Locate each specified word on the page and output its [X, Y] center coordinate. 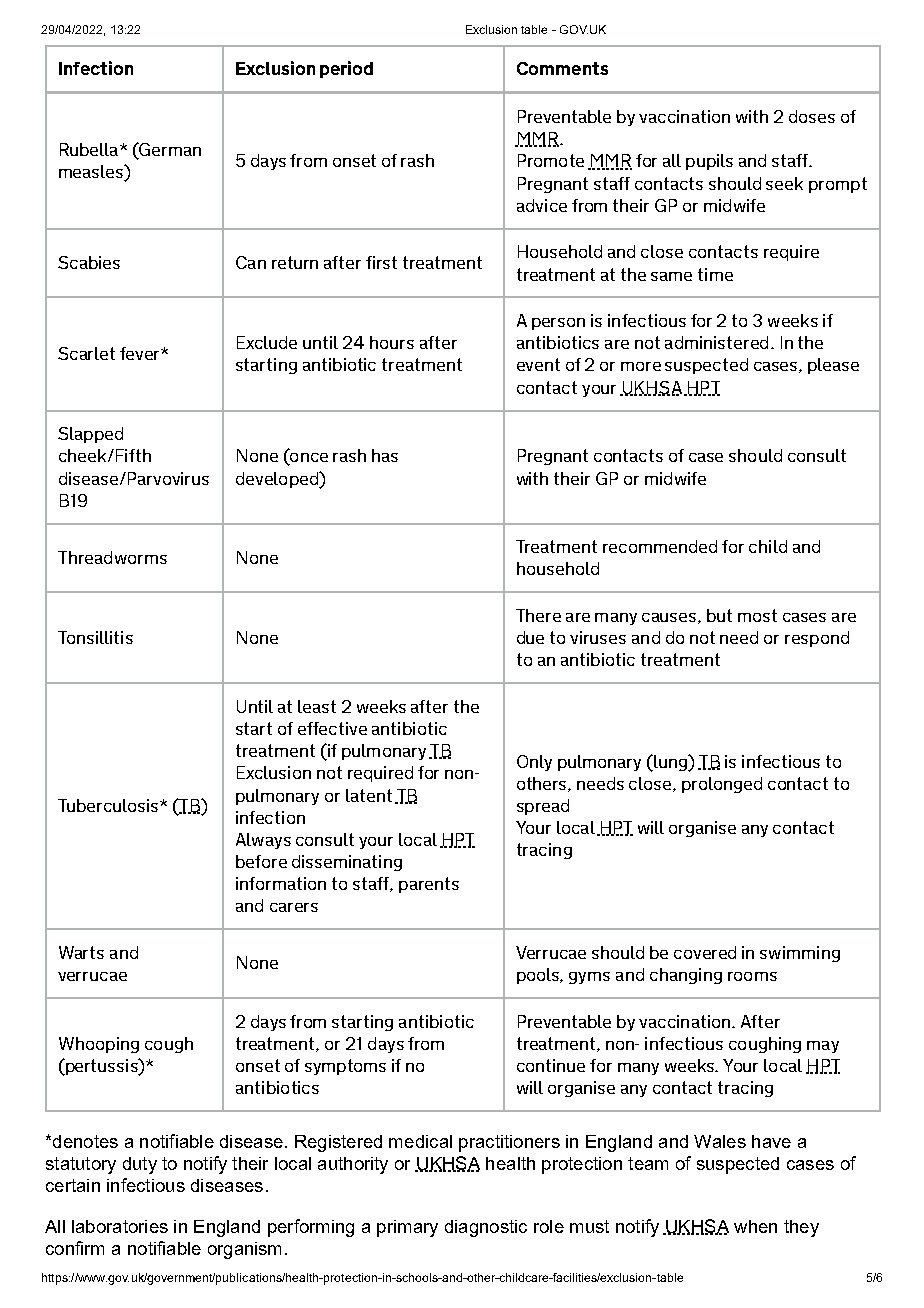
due [530, 637]
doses [812, 116]
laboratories [120, 1226]
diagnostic [486, 1228]
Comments [562, 68]
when [755, 1226]
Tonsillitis [95, 637]
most [757, 615]
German [169, 149]
